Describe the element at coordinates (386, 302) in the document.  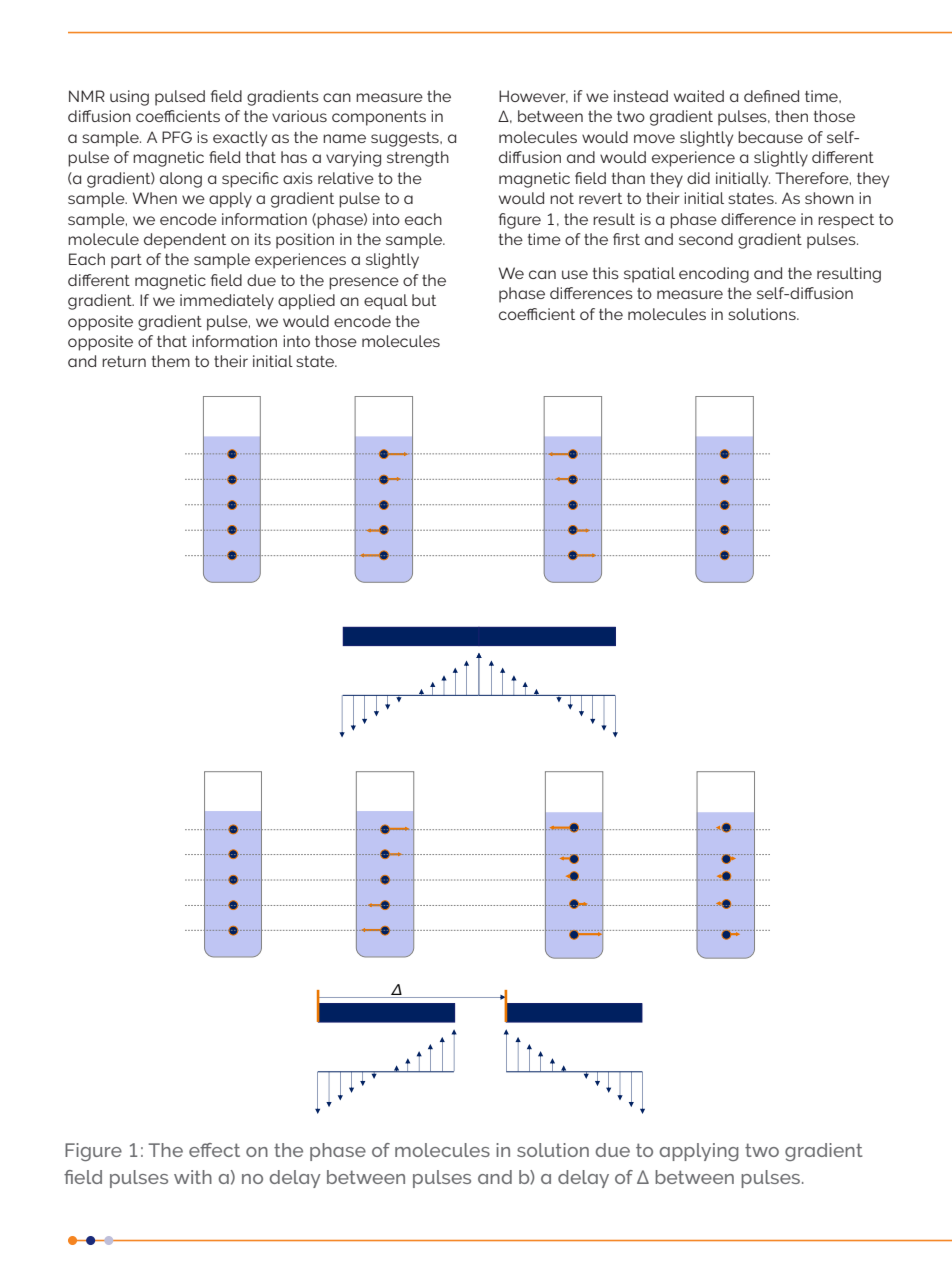
I see `equal` at that location.
